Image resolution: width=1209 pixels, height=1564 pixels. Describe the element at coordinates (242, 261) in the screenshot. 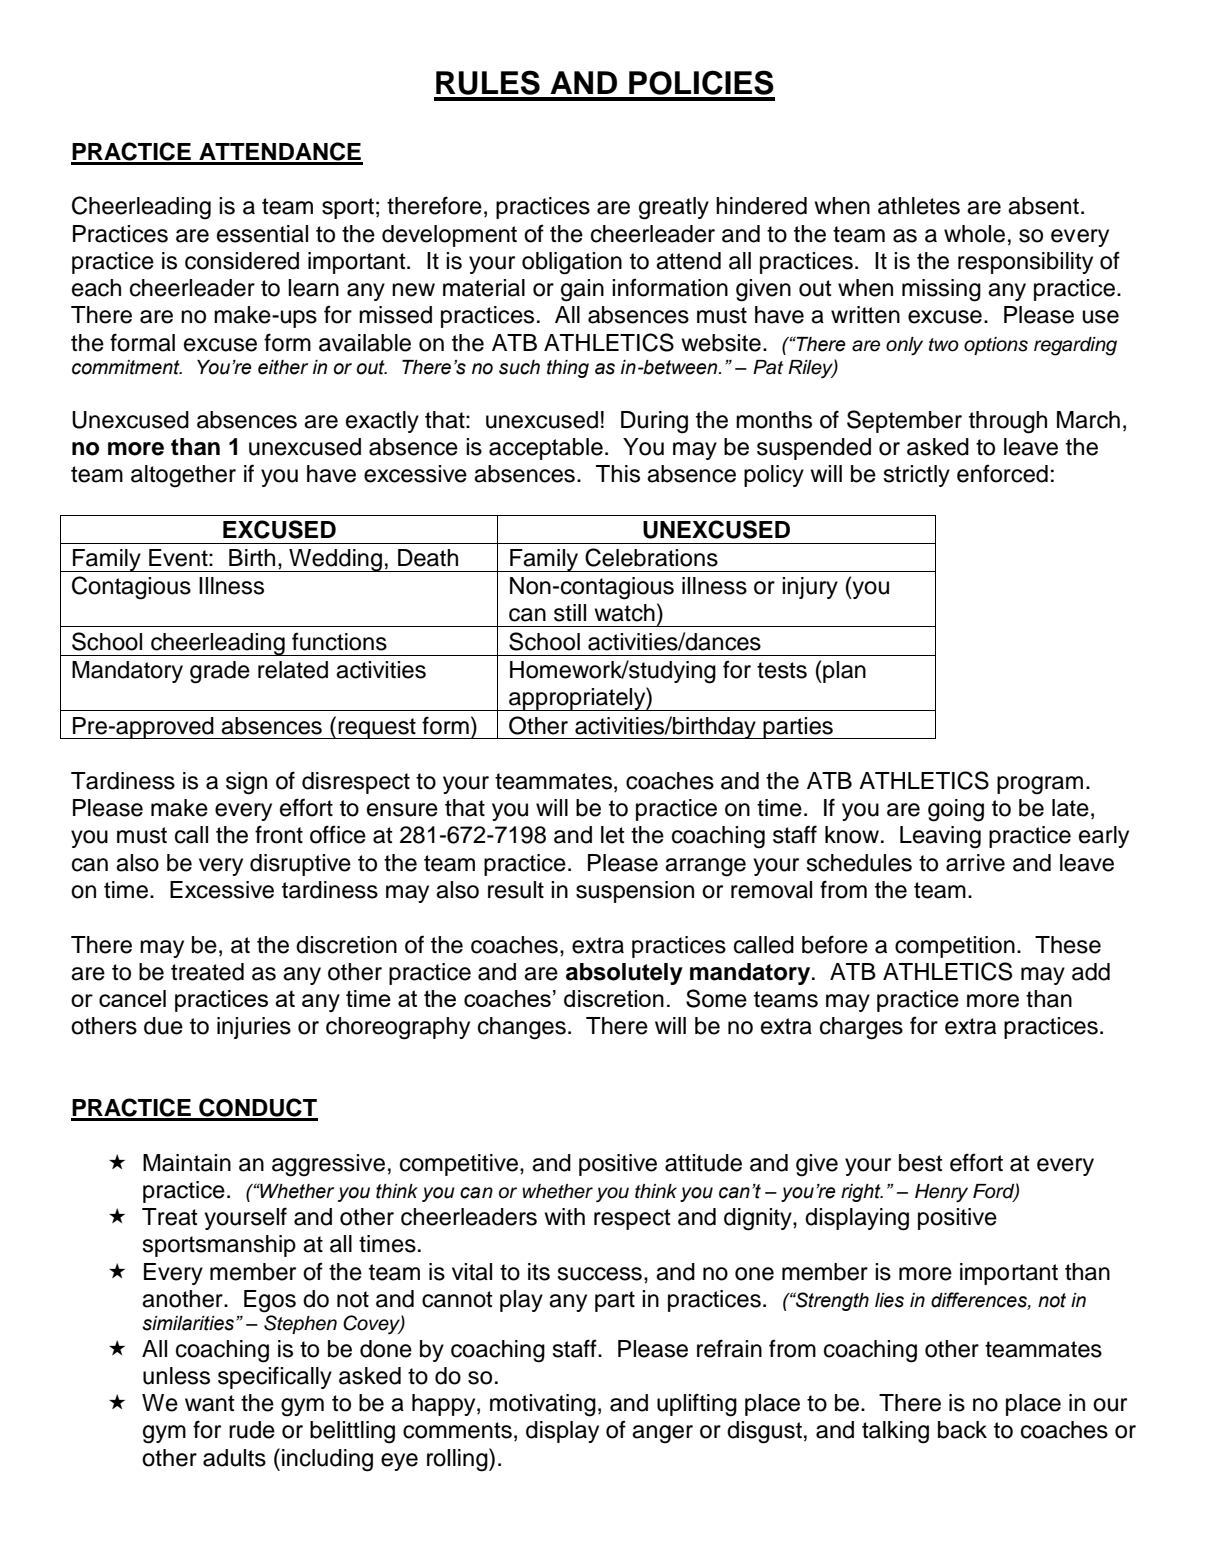

I see `considered` at that location.
